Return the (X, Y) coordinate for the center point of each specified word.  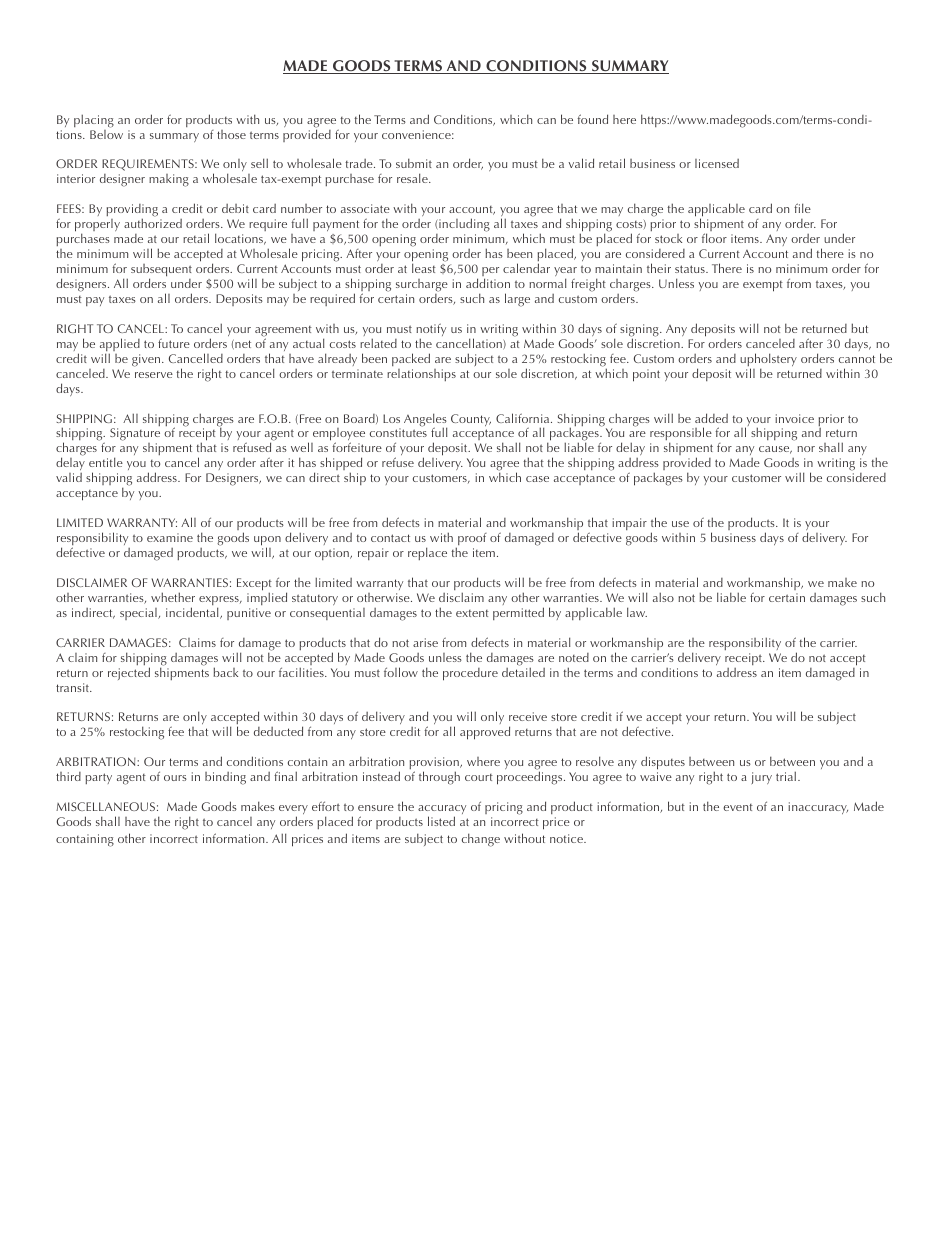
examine (170, 537)
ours (175, 778)
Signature (135, 436)
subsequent (161, 271)
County (471, 420)
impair (629, 524)
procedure (470, 674)
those (231, 134)
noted (574, 657)
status (691, 269)
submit (414, 163)
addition (488, 283)
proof (471, 540)
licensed (717, 163)
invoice (794, 418)
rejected (129, 673)
